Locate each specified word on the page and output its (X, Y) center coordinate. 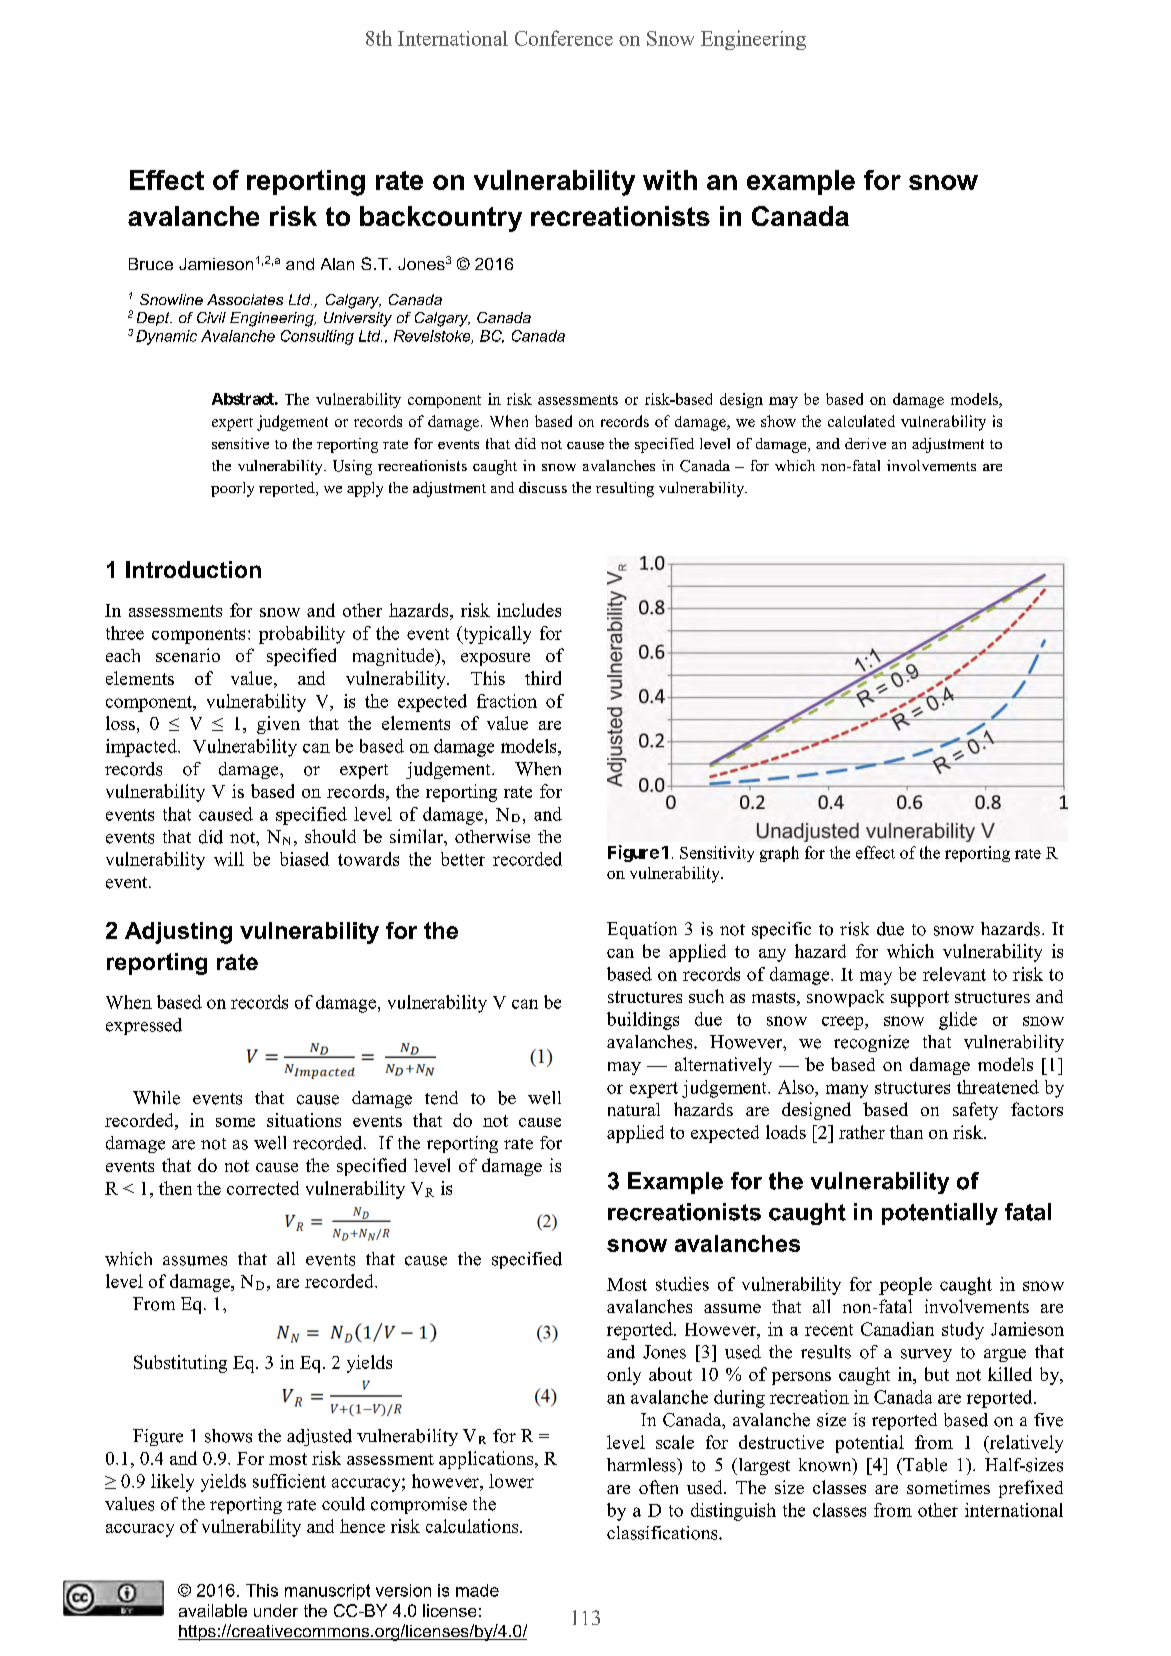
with (670, 180)
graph (779, 854)
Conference (564, 38)
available (213, 1610)
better (463, 859)
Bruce (151, 264)
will (229, 859)
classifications (663, 1533)
